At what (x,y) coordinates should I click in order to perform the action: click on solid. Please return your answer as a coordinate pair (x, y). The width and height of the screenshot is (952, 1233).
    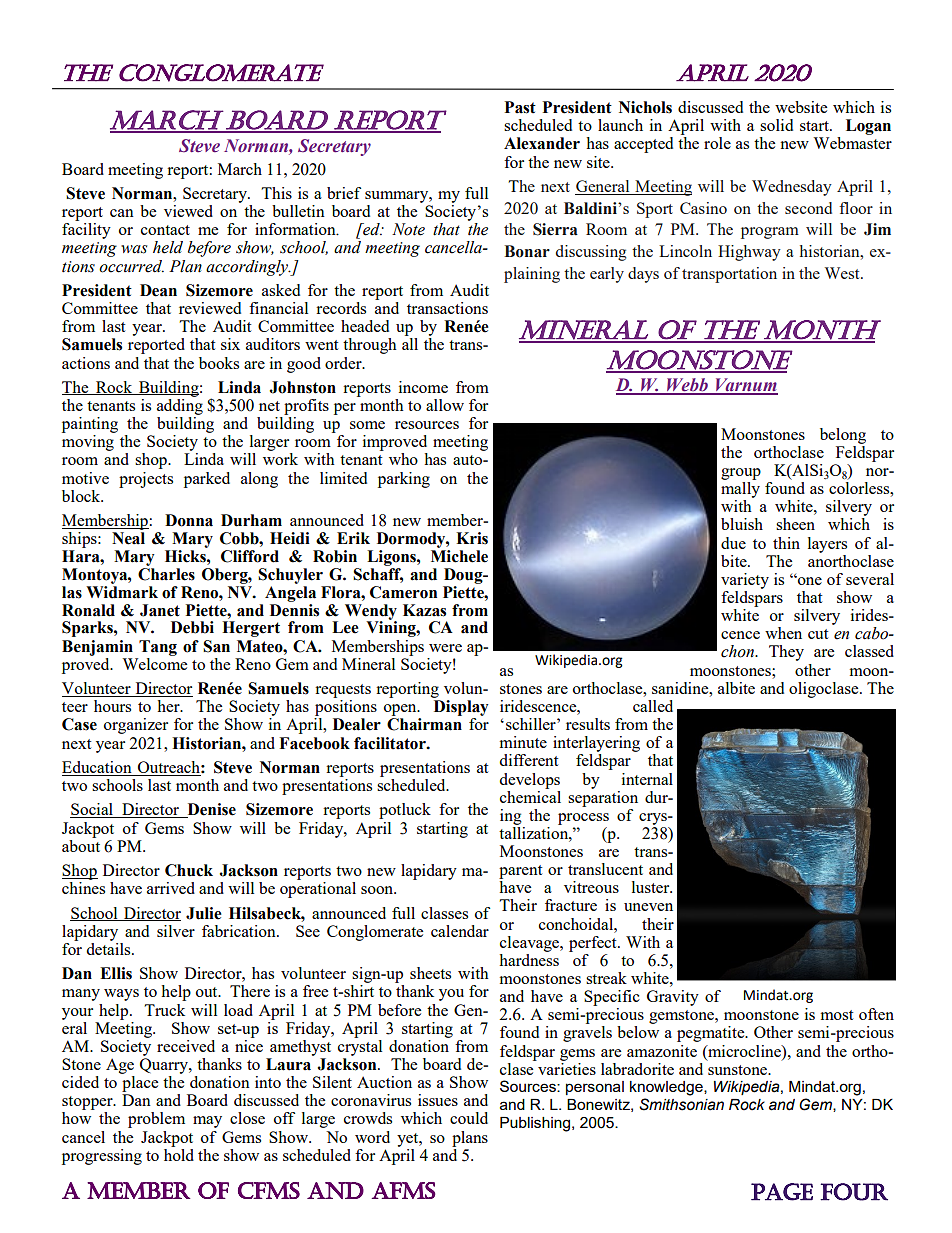
    Looking at the image, I should click on (776, 125).
